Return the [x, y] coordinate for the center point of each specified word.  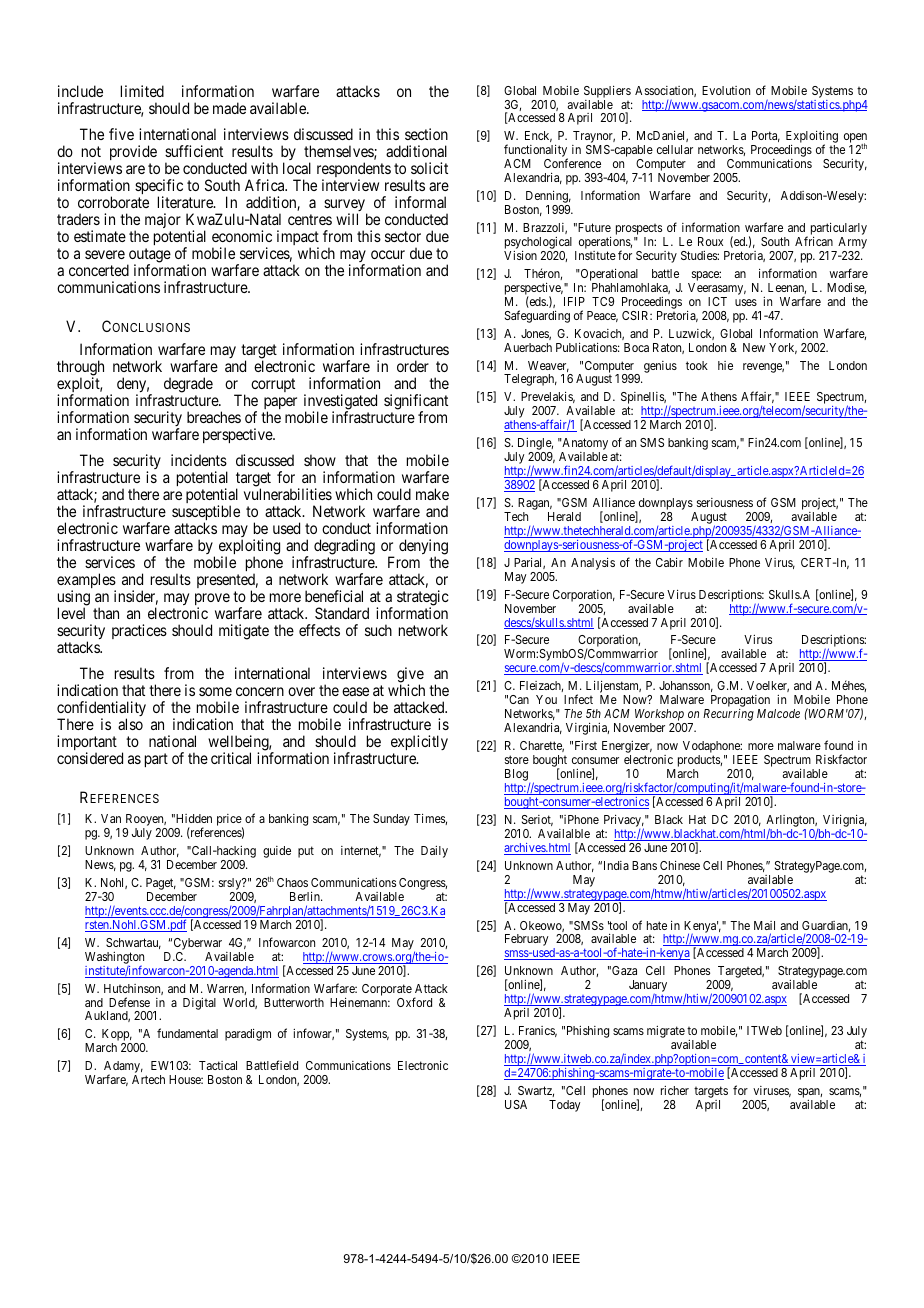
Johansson [686, 686]
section [426, 134]
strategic [423, 599]
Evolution [726, 90]
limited [142, 91]
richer [675, 1090]
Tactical [218, 1065]
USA [516, 1104]
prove [212, 600]
